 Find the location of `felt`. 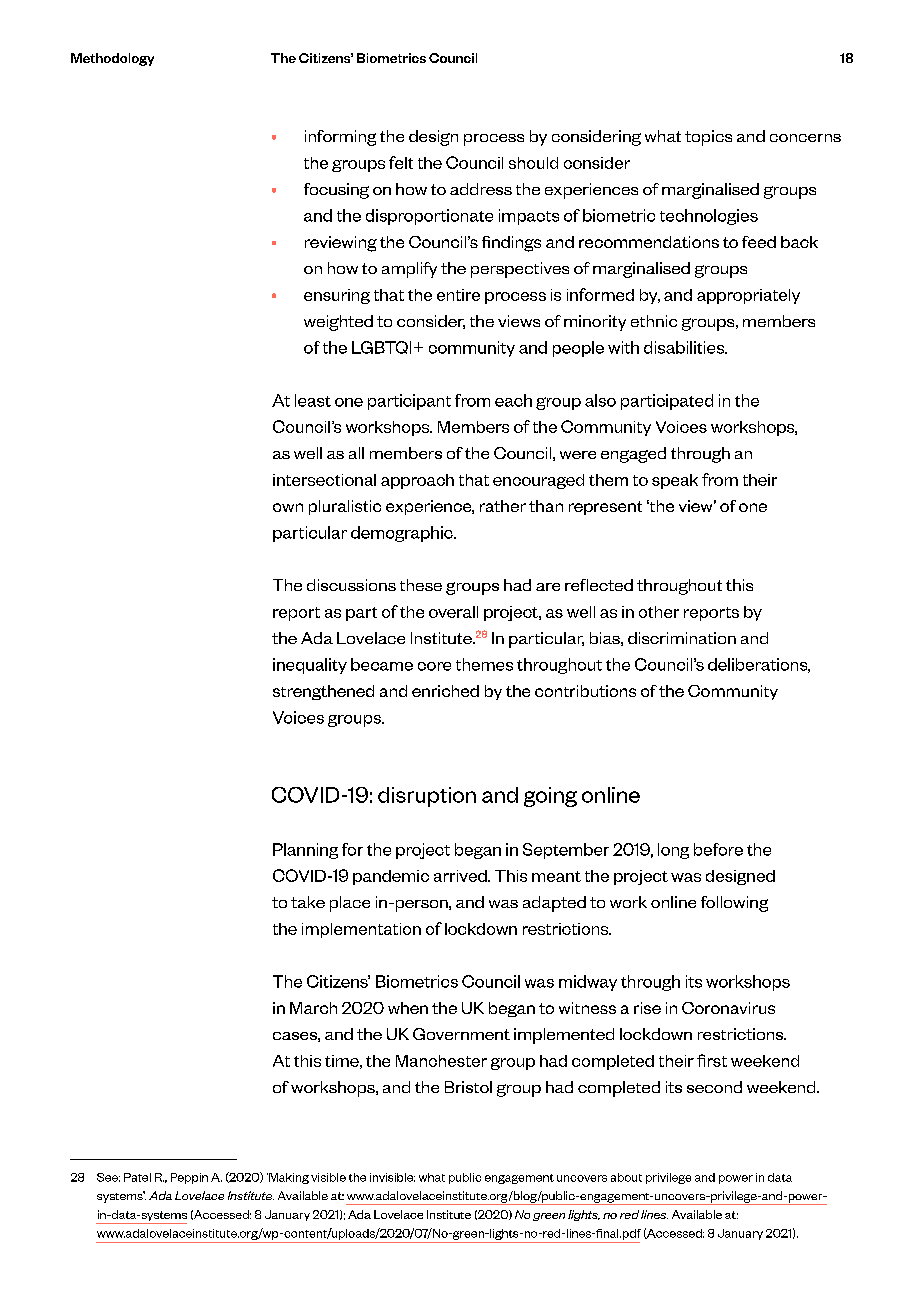

felt is located at coordinates (401, 162).
